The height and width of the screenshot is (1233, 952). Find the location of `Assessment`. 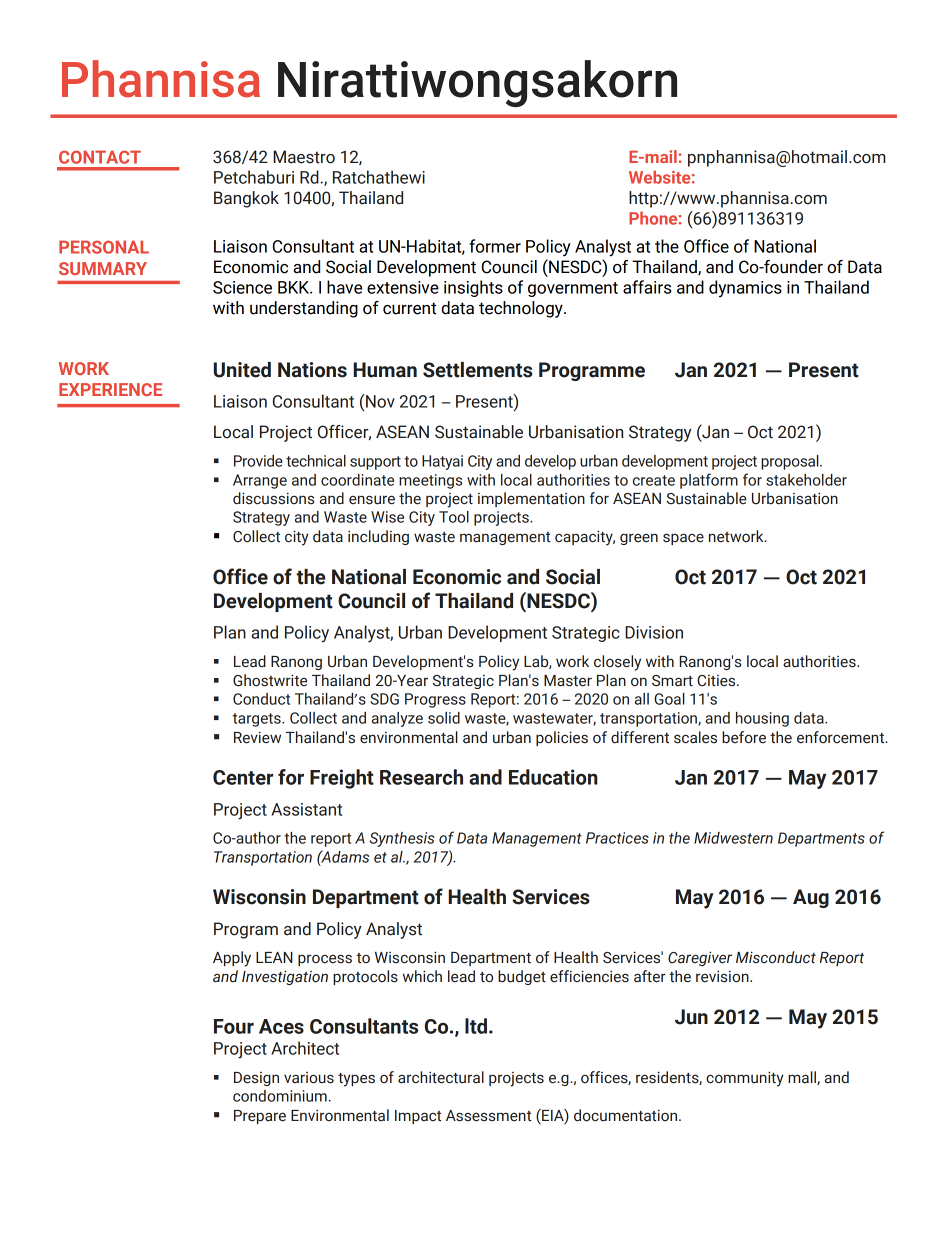

Assessment is located at coordinates (488, 1116).
